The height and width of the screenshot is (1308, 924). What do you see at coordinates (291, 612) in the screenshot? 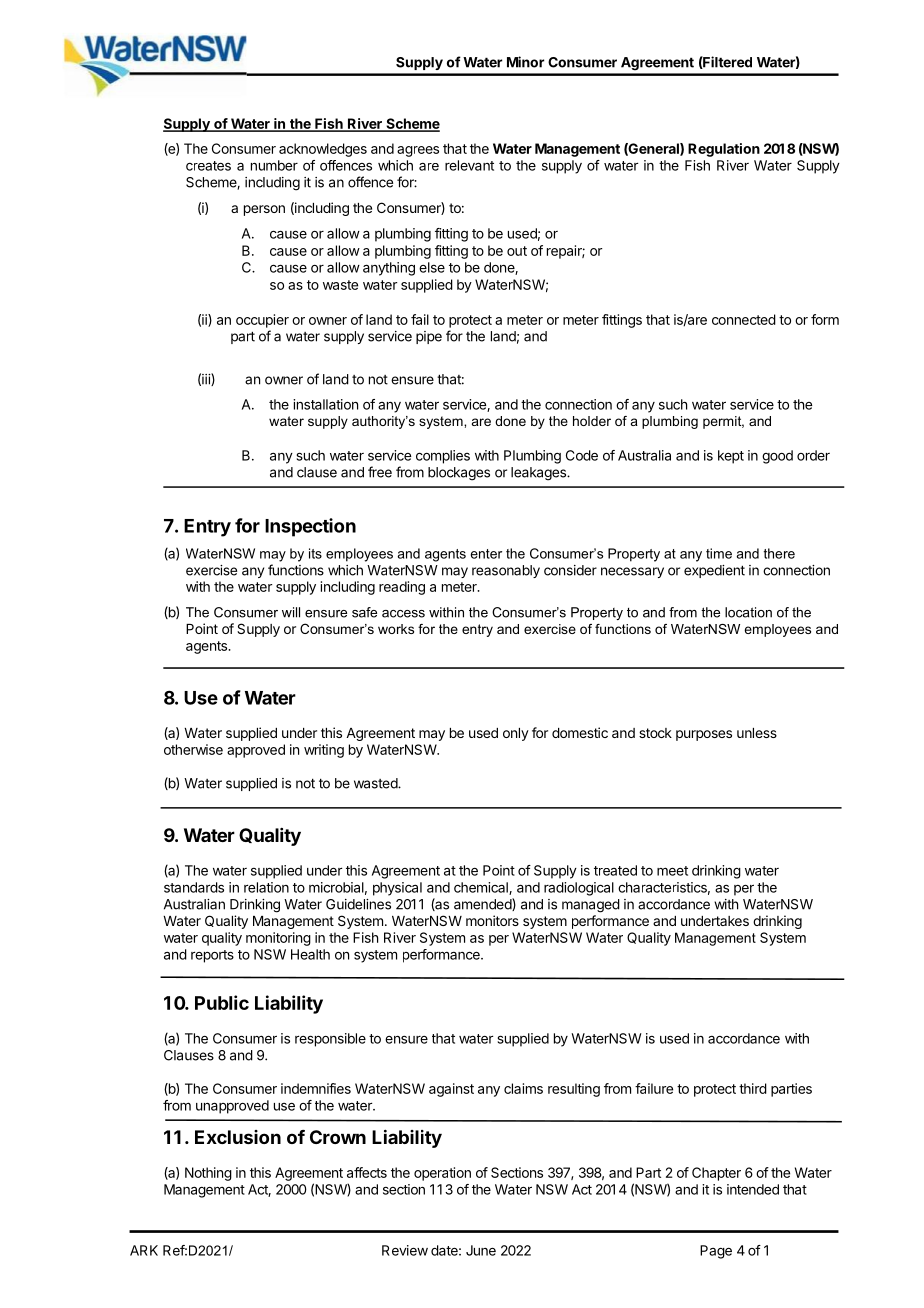
I see `will` at bounding box center [291, 612].
